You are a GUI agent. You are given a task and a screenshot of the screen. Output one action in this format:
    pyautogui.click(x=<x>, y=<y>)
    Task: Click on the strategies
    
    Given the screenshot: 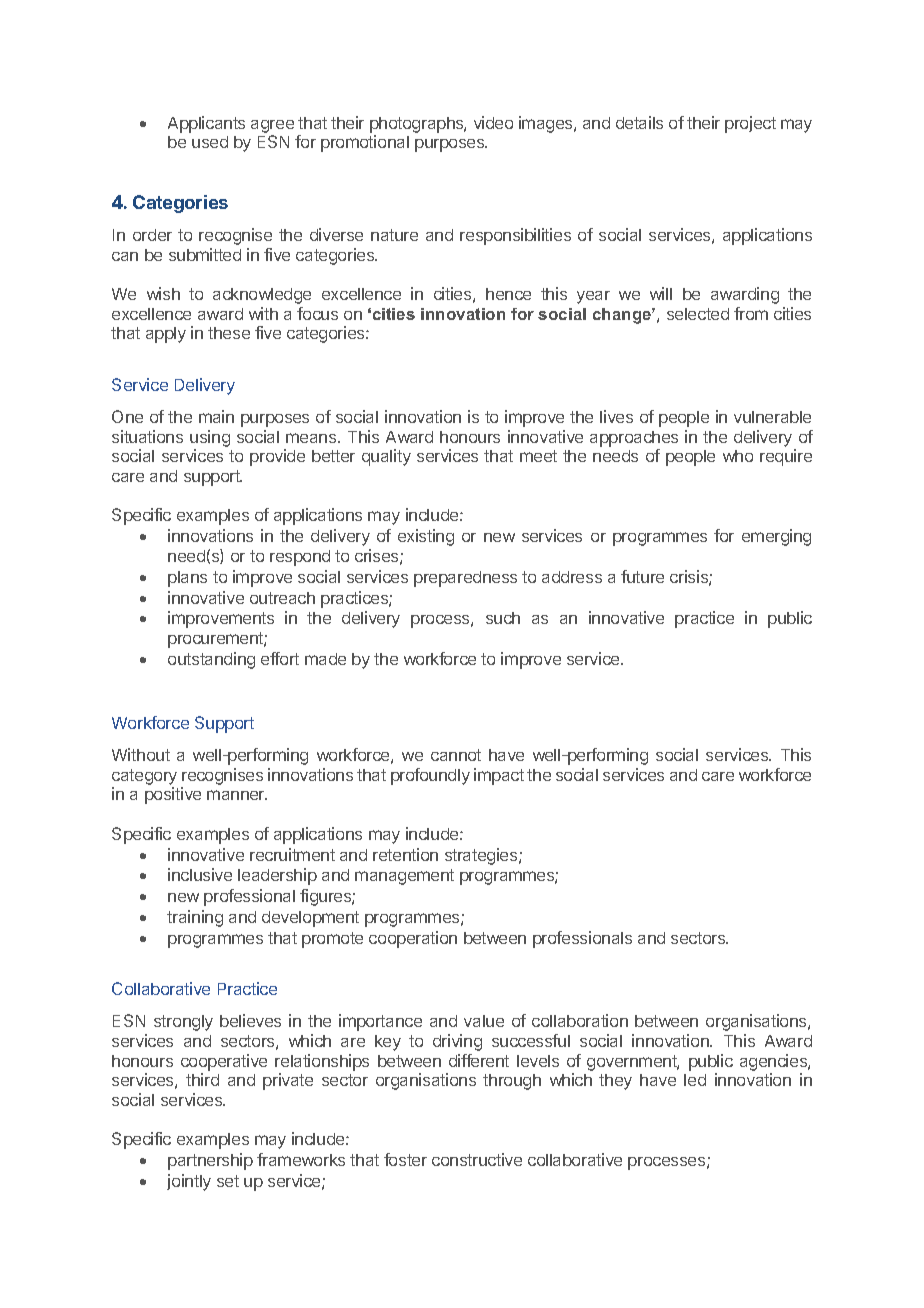 What is the action you would take?
    pyautogui.click(x=482, y=856)
